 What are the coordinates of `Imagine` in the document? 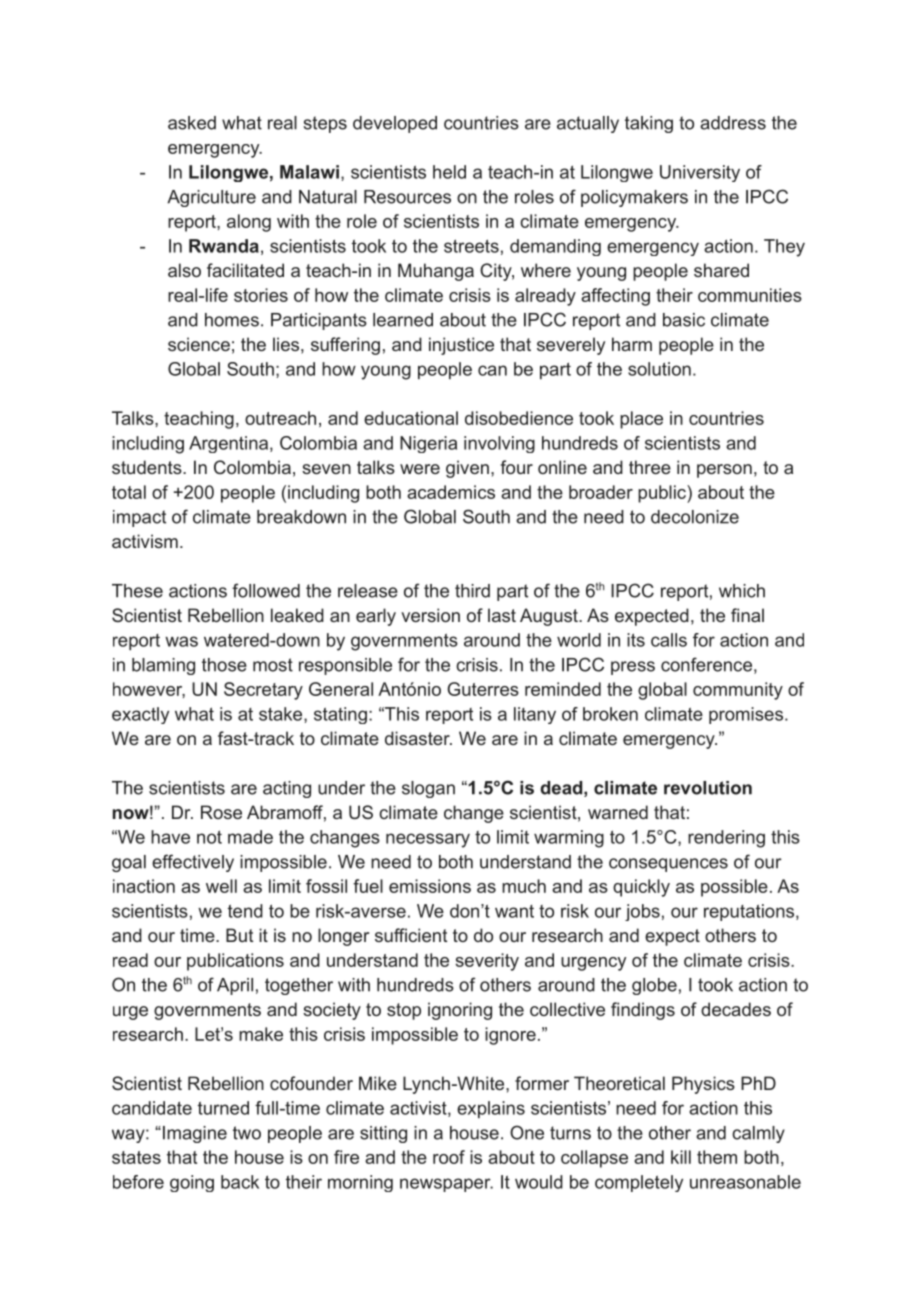 It's located at (193, 1134).
